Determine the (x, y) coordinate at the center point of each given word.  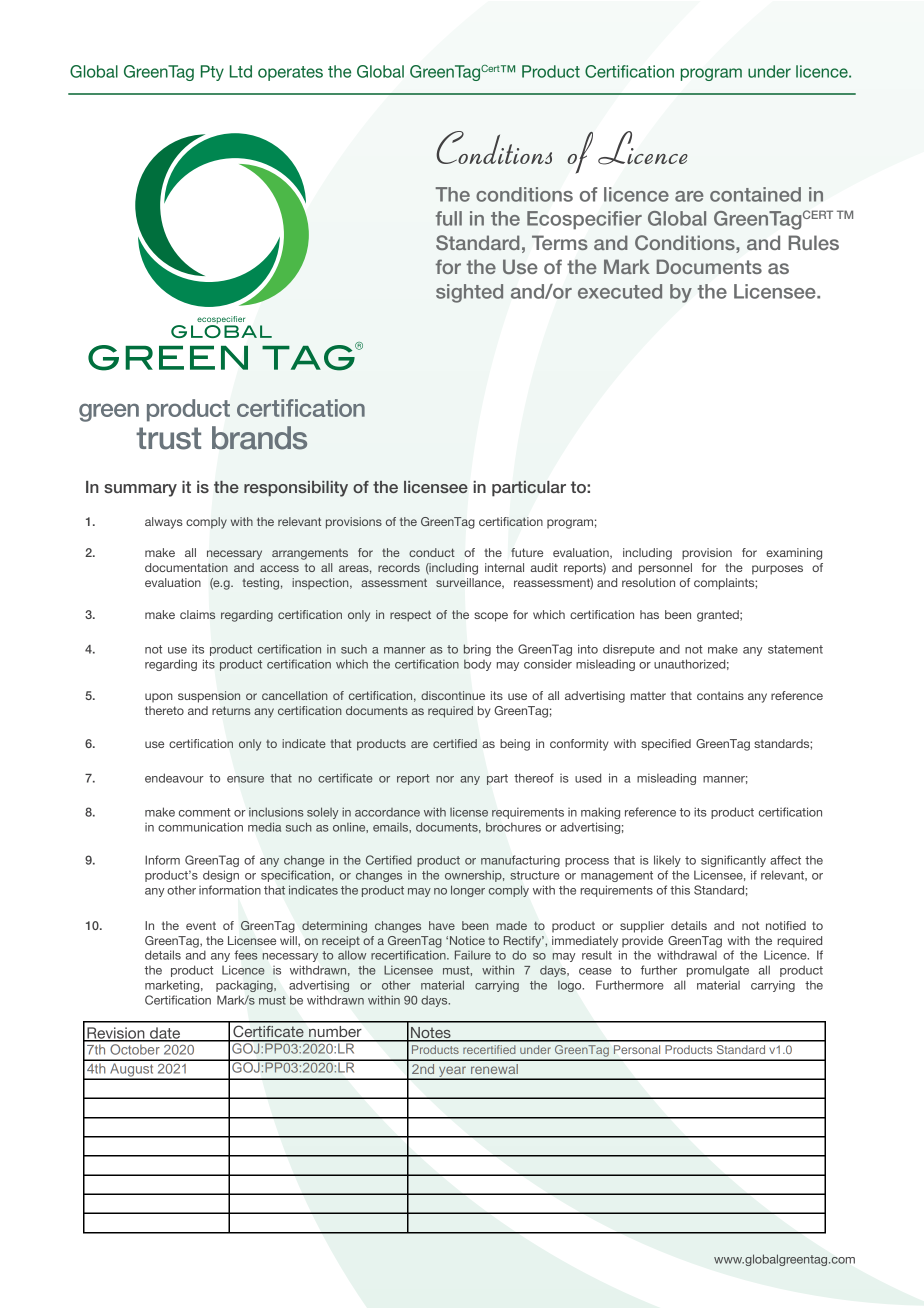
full (449, 218)
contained (755, 194)
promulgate (718, 971)
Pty (212, 73)
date (165, 1034)
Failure (473, 955)
